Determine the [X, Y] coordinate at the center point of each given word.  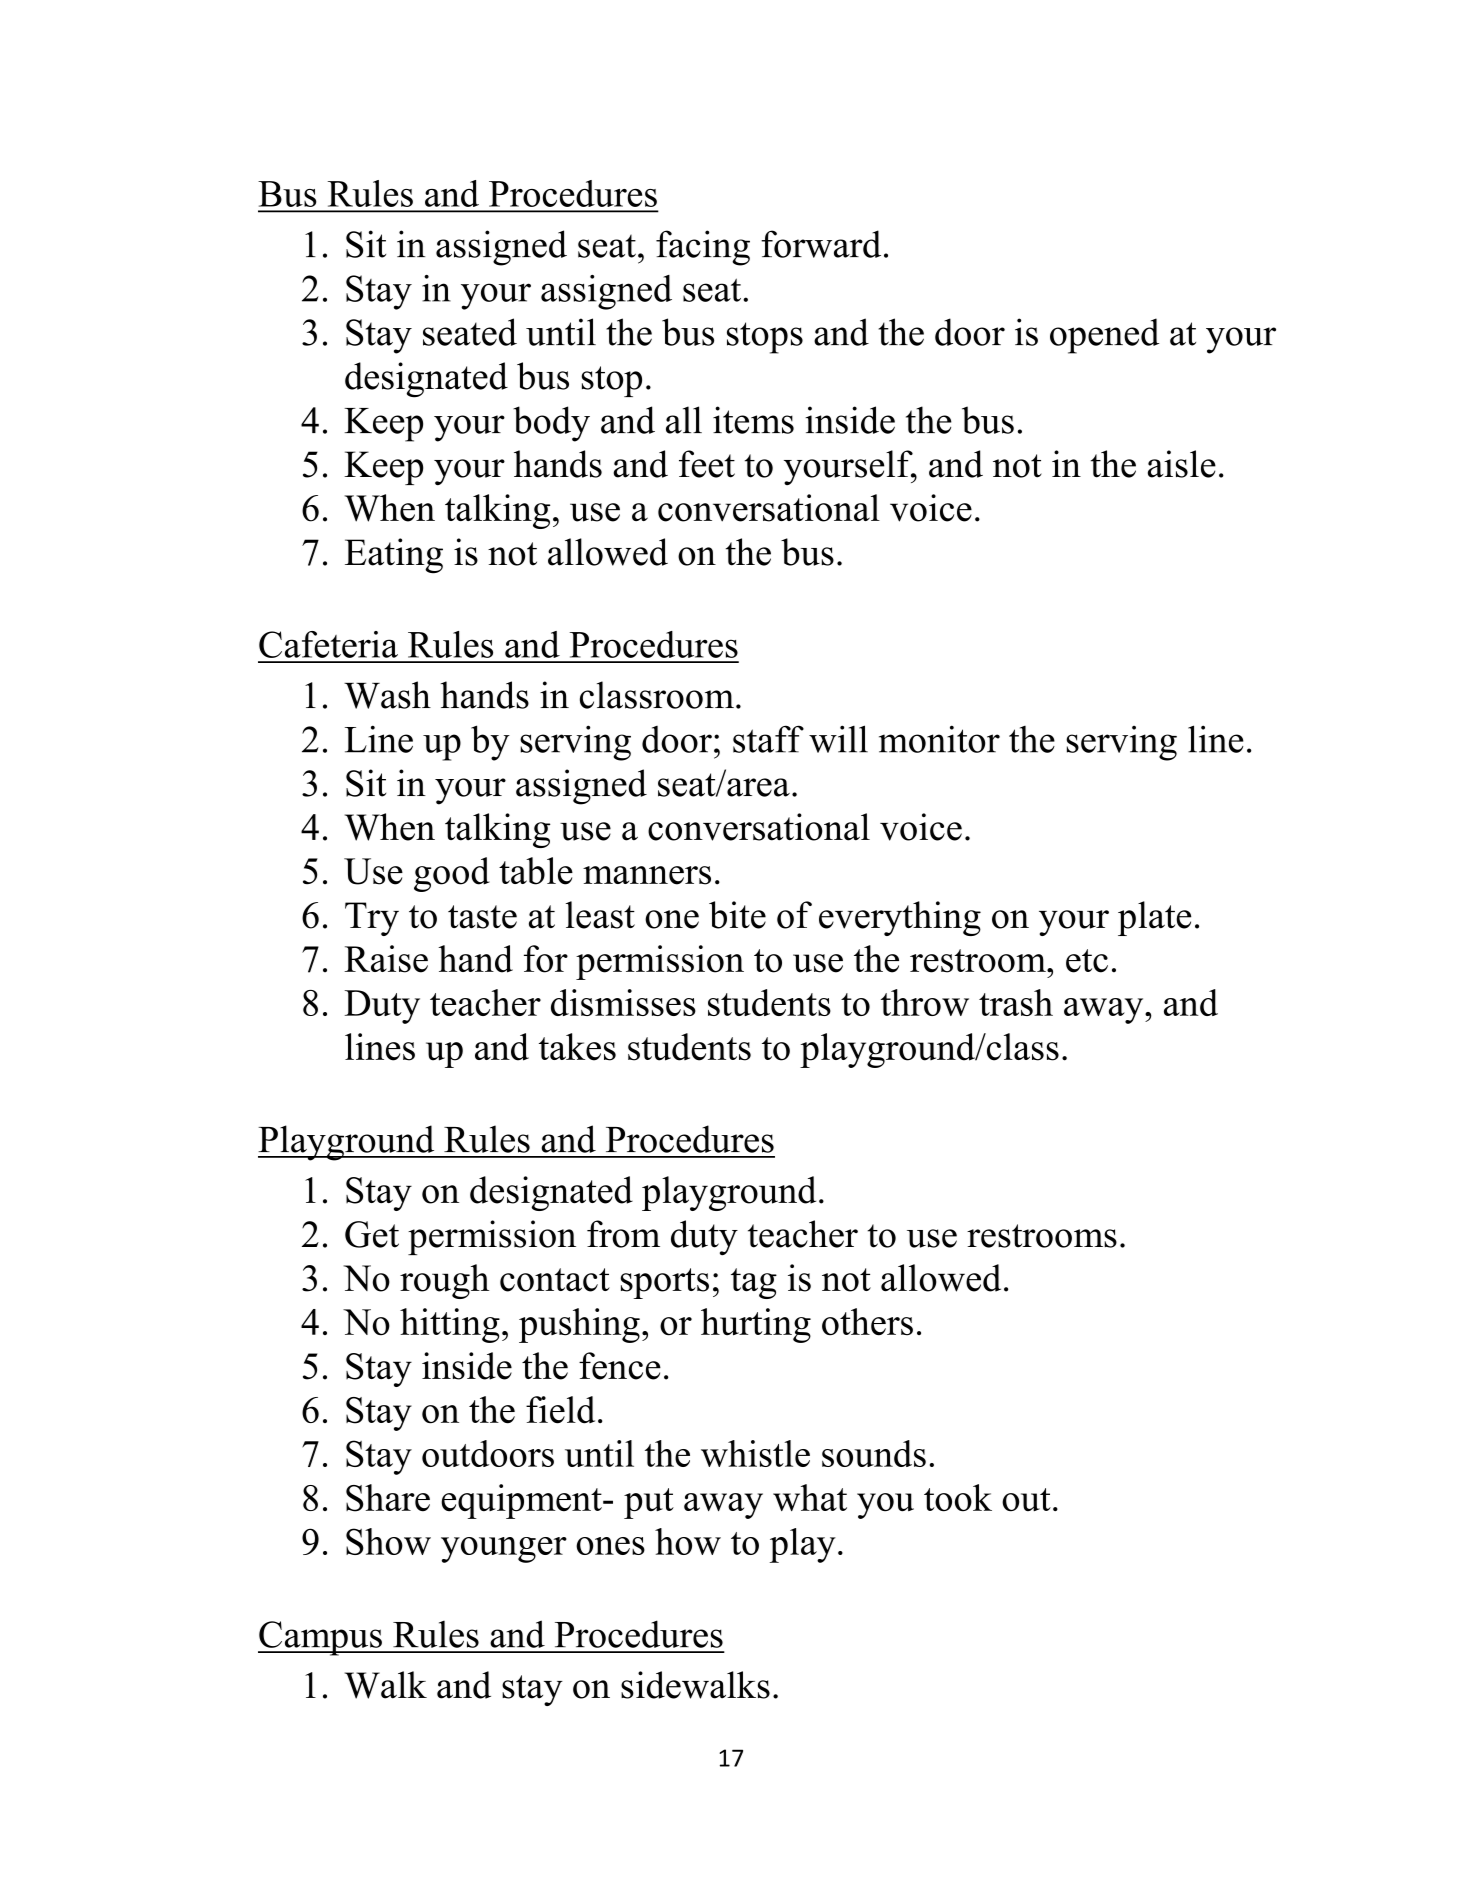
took [958, 1498]
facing [703, 248]
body [551, 424]
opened [1104, 336]
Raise [386, 959]
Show [388, 1541]
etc [1087, 961]
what [810, 1497]
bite [737, 915]
